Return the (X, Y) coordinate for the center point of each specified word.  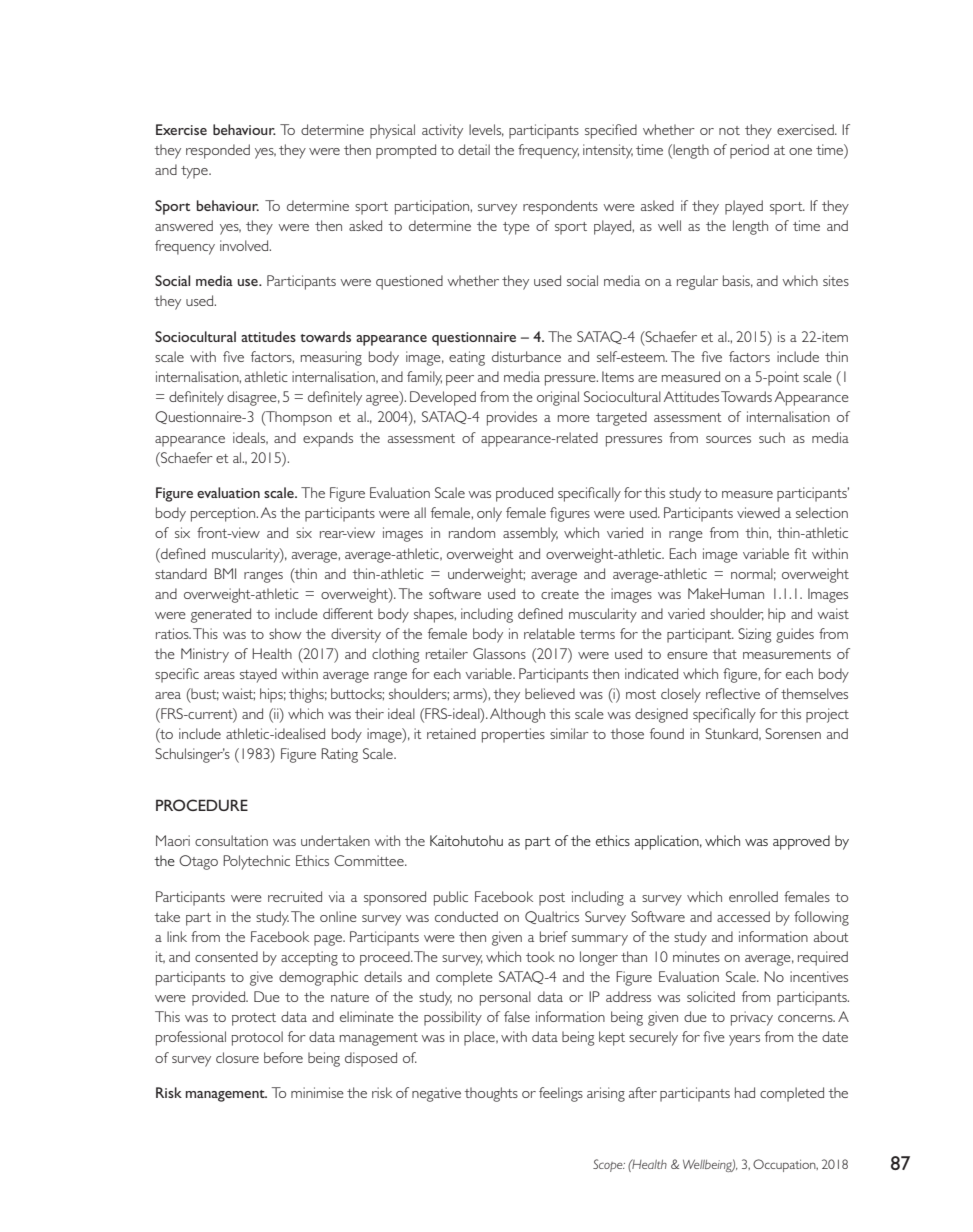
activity (442, 131)
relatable (549, 633)
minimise (317, 1092)
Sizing (754, 635)
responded (218, 151)
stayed (258, 675)
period (749, 151)
